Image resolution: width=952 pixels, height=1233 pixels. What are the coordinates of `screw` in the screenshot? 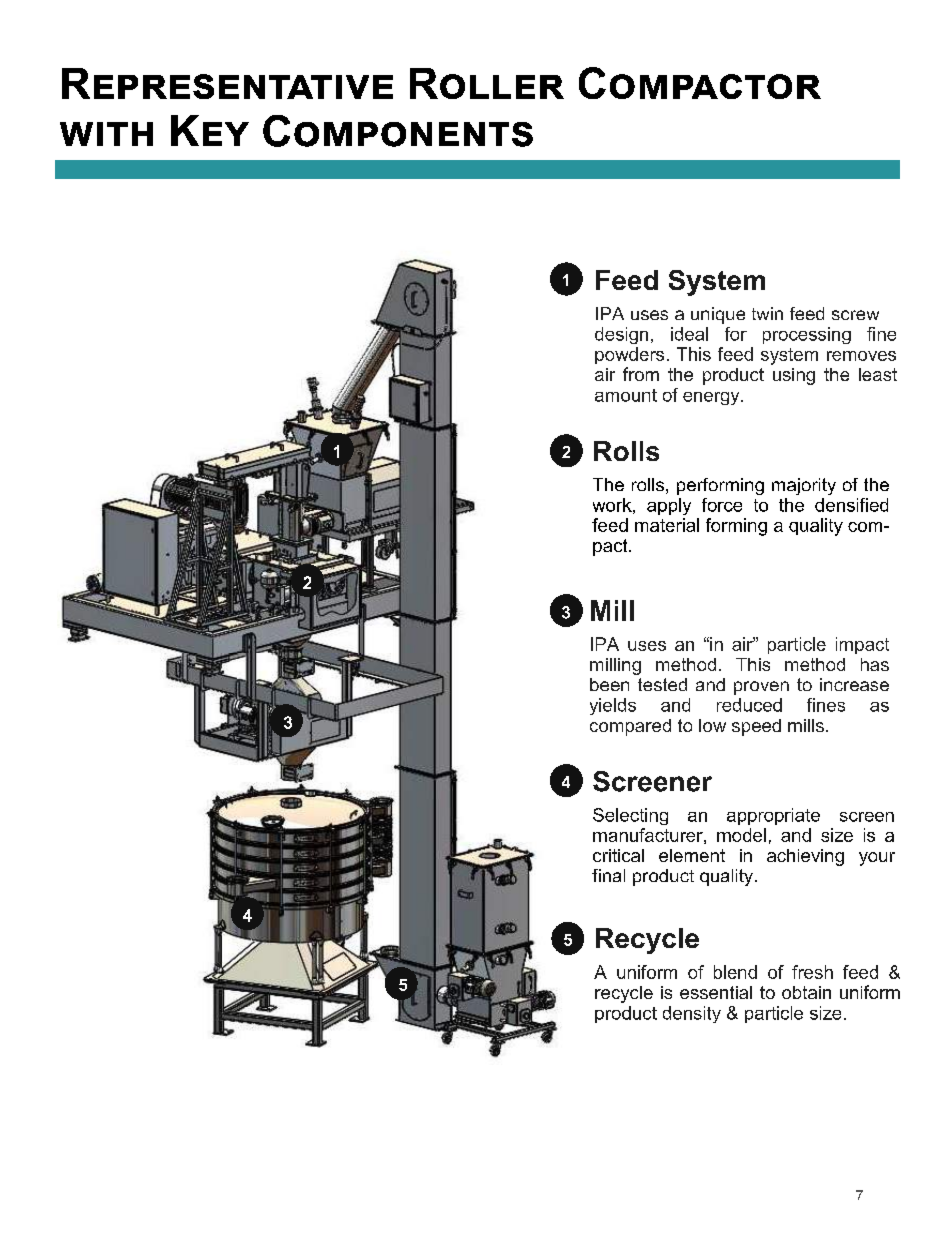 It's located at (855, 315).
